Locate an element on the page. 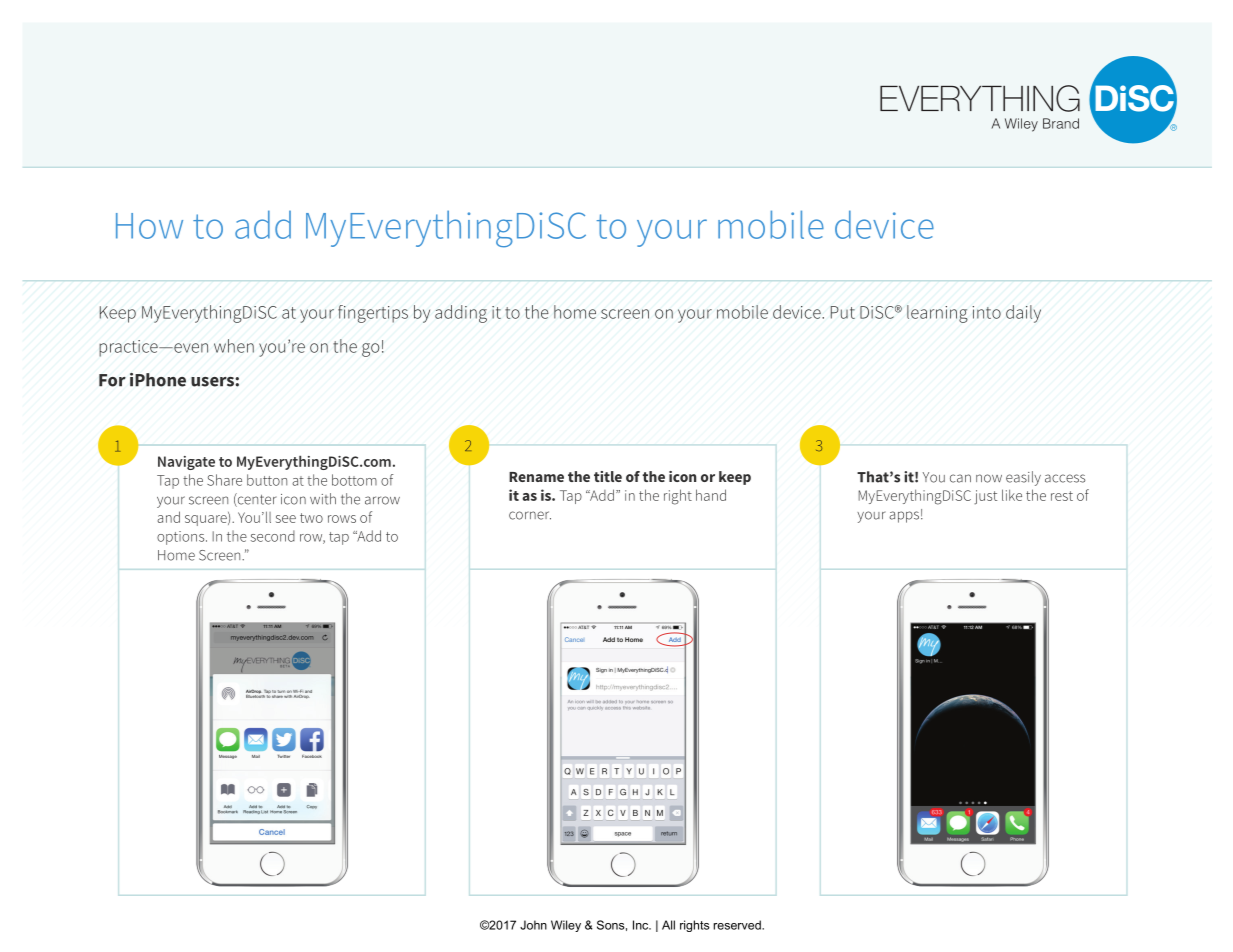  John is located at coordinates (533, 925).
